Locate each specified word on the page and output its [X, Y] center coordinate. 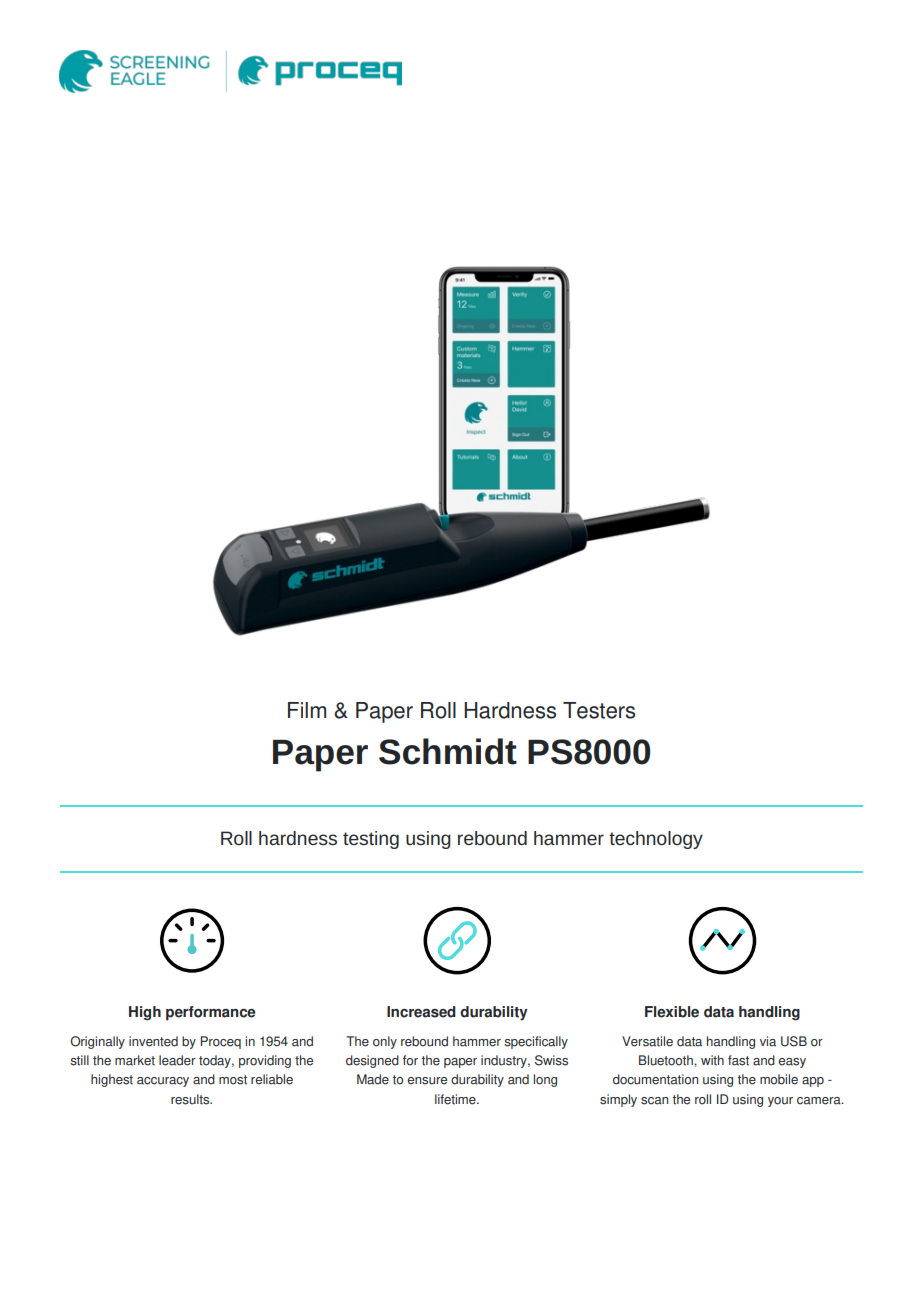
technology [656, 840]
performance [211, 1013]
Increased [421, 1012]
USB [794, 1041]
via [768, 1041]
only [385, 1042]
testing [371, 840]
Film [307, 710]
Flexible [672, 1012]
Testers [599, 710]
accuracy [163, 1082]
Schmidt [448, 751]
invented [153, 1041]
